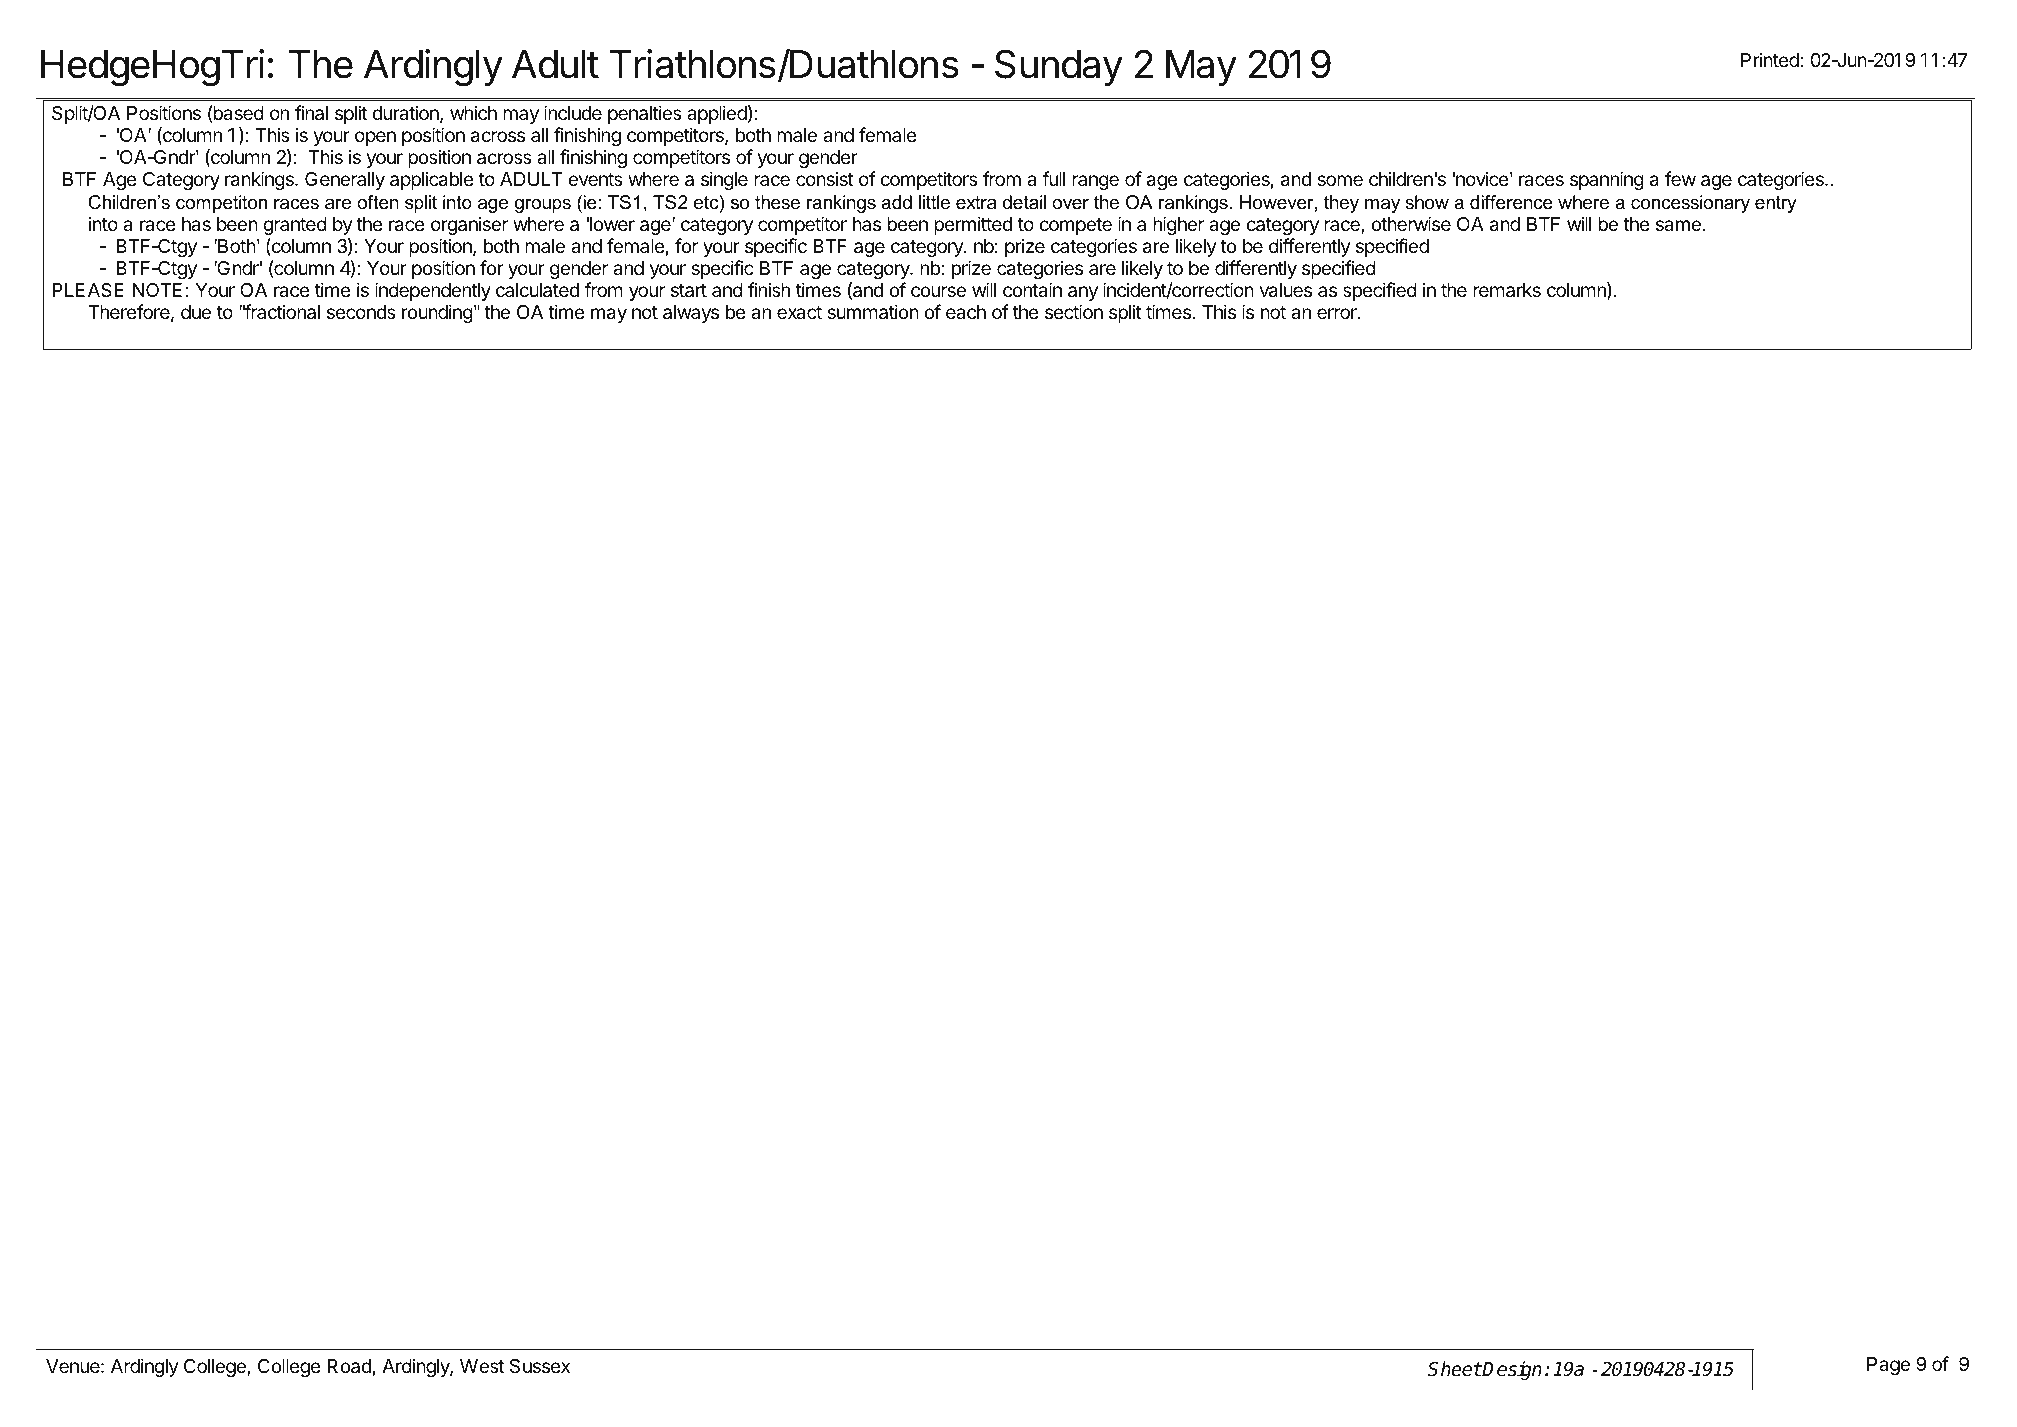 This screenshot has width=2017, height=1427. I want to click on Road, so click(349, 1366).
